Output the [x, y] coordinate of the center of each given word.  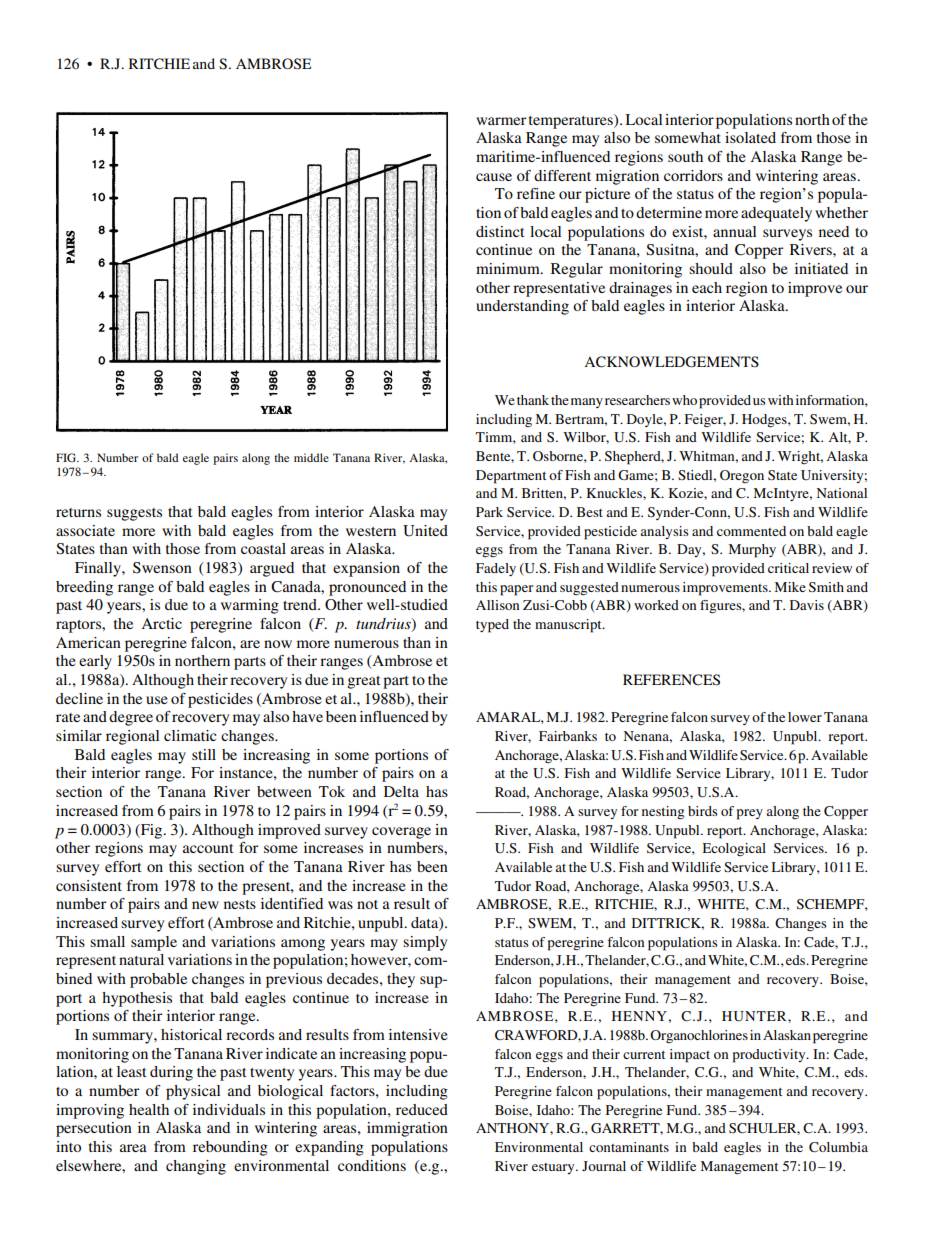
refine [536, 193]
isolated [750, 137]
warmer [501, 121]
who [684, 400]
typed [492, 626]
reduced [422, 1109]
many [587, 403]
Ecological [734, 849]
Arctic [161, 623]
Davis [807, 605]
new [205, 905]
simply [425, 943]
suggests [134, 514]
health [149, 1109]
